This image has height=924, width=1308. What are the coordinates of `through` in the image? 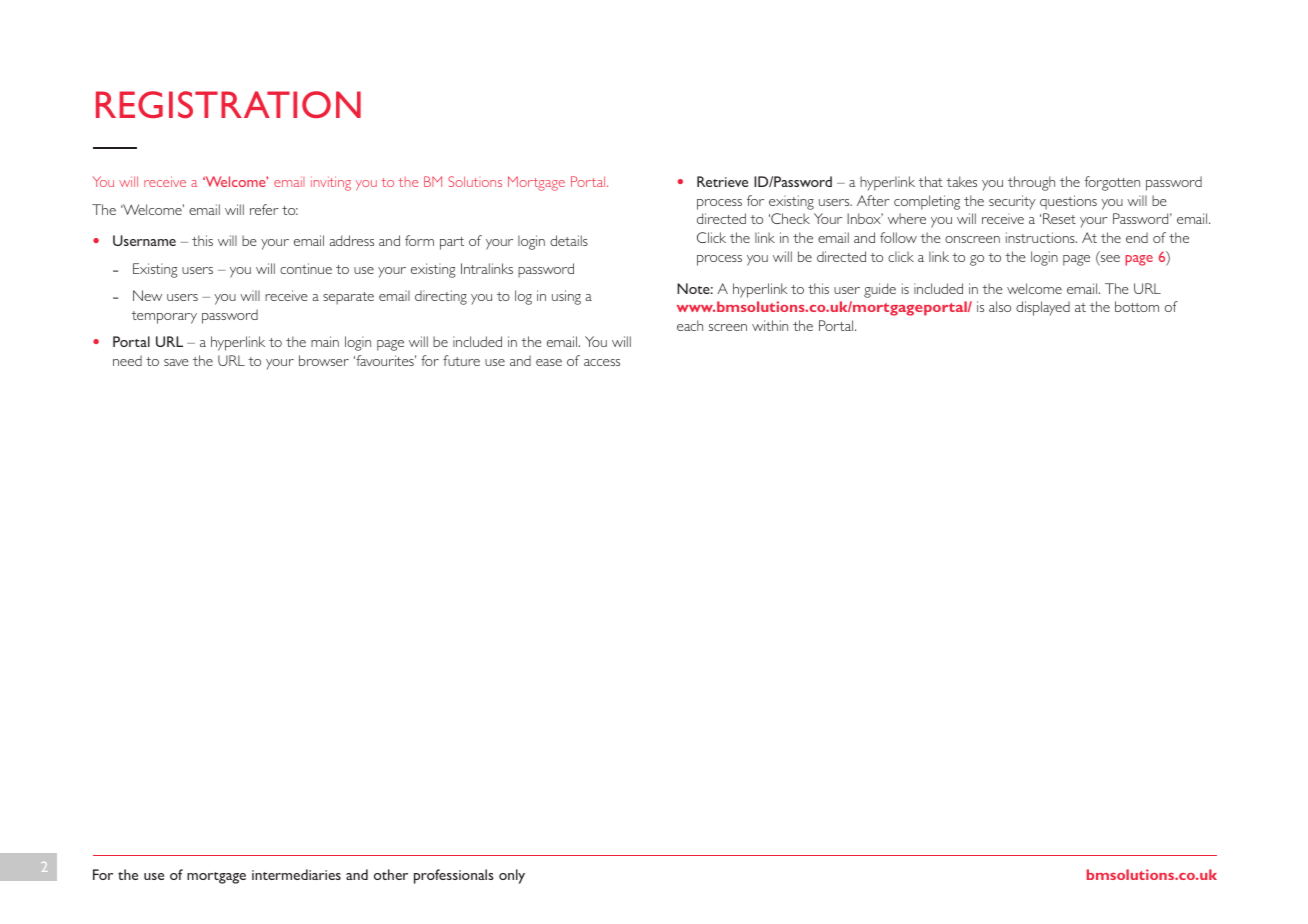 It's located at (1031, 183).
